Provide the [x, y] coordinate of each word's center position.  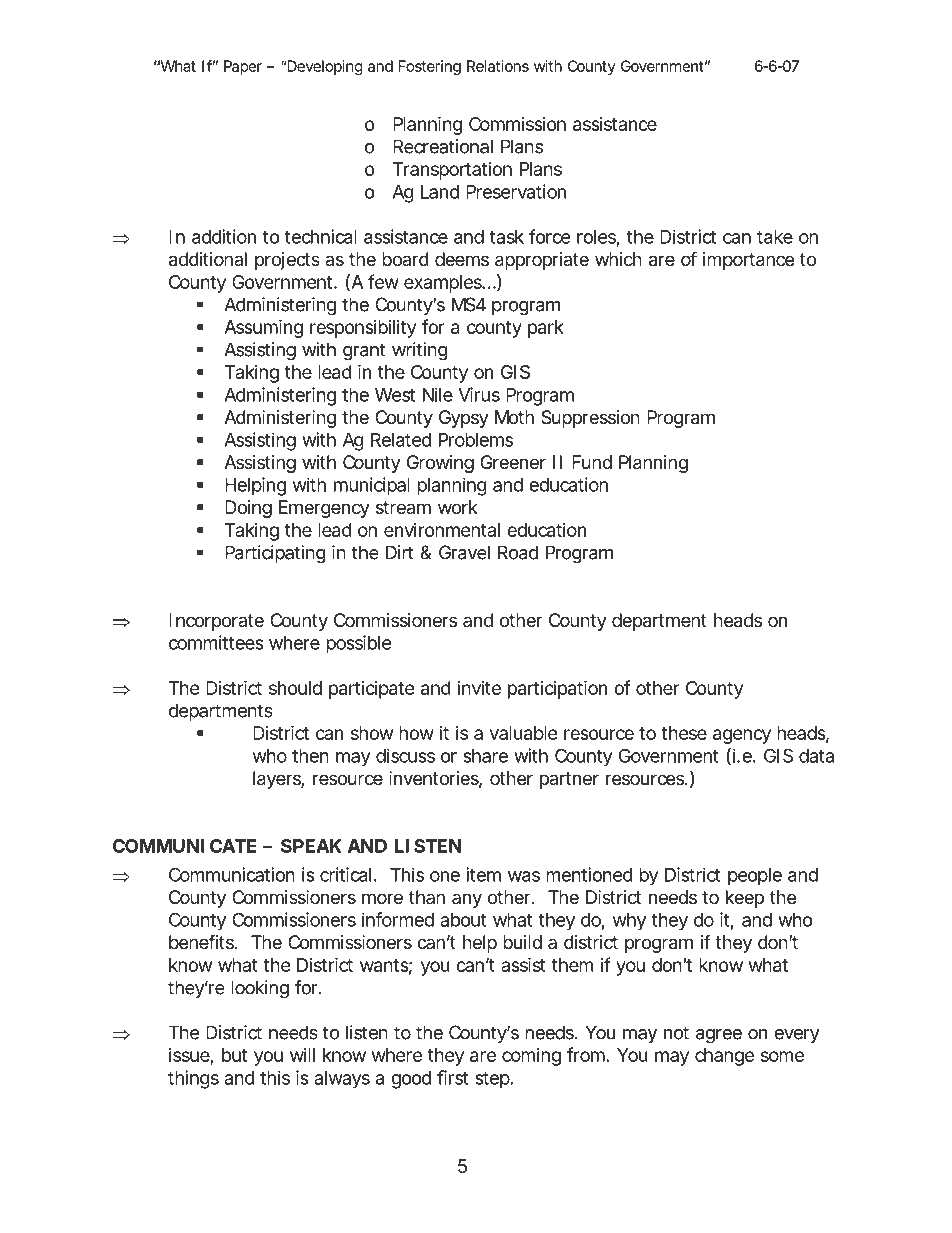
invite [479, 688]
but [234, 1055]
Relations [498, 66]
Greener [513, 462]
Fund [592, 462]
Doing [248, 509]
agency [742, 736]
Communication [232, 874]
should [295, 688]
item [483, 874]
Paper [243, 67]
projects [287, 261]
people [755, 877]
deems [462, 259]
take [775, 237]
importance [748, 261]
